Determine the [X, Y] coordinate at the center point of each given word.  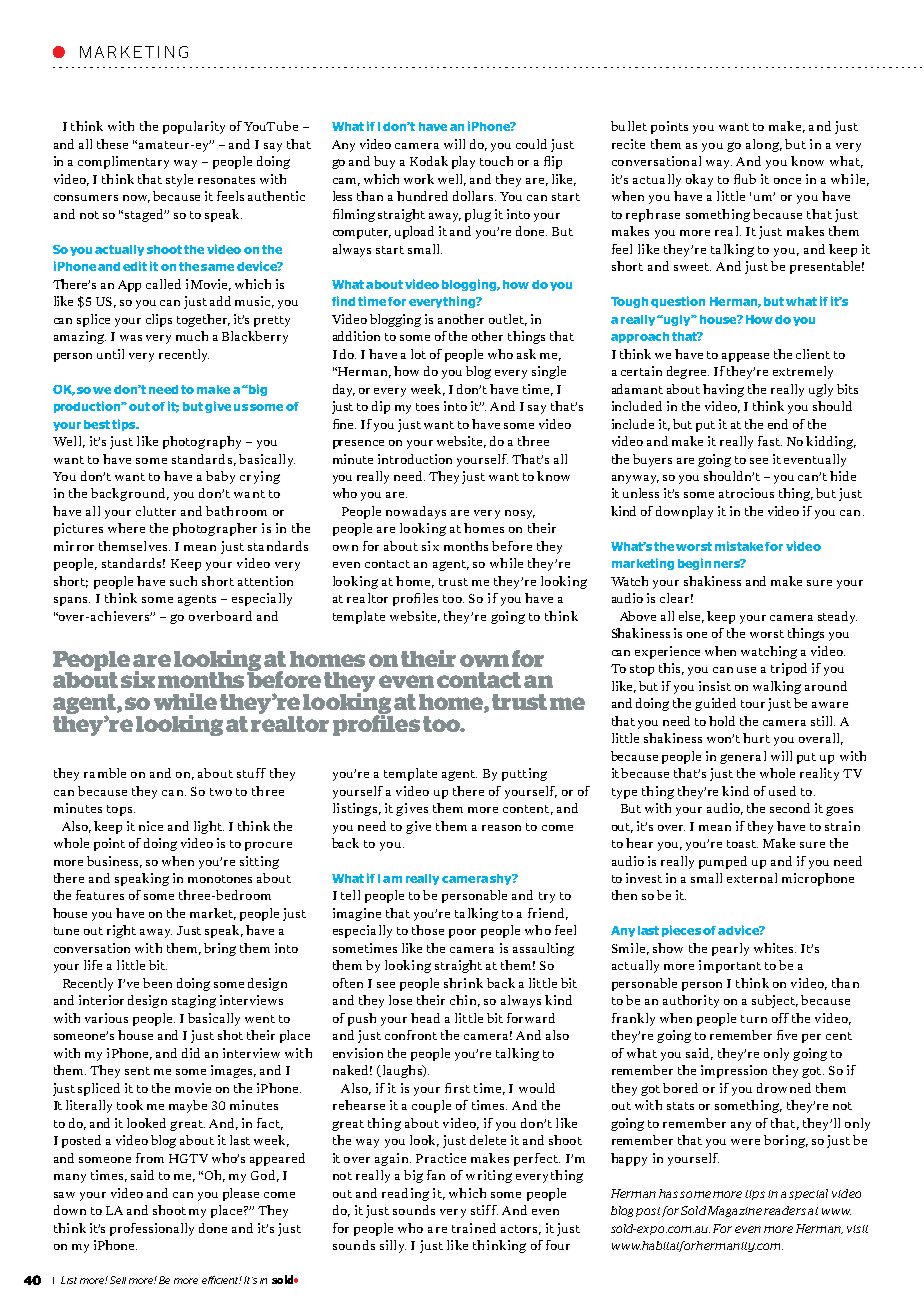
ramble [105, 773]
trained [474, 1228]
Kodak [429, 161]
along [764, 145]
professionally [152, 1229]
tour [753, 704]
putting [524, 774]
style [179, 180]
